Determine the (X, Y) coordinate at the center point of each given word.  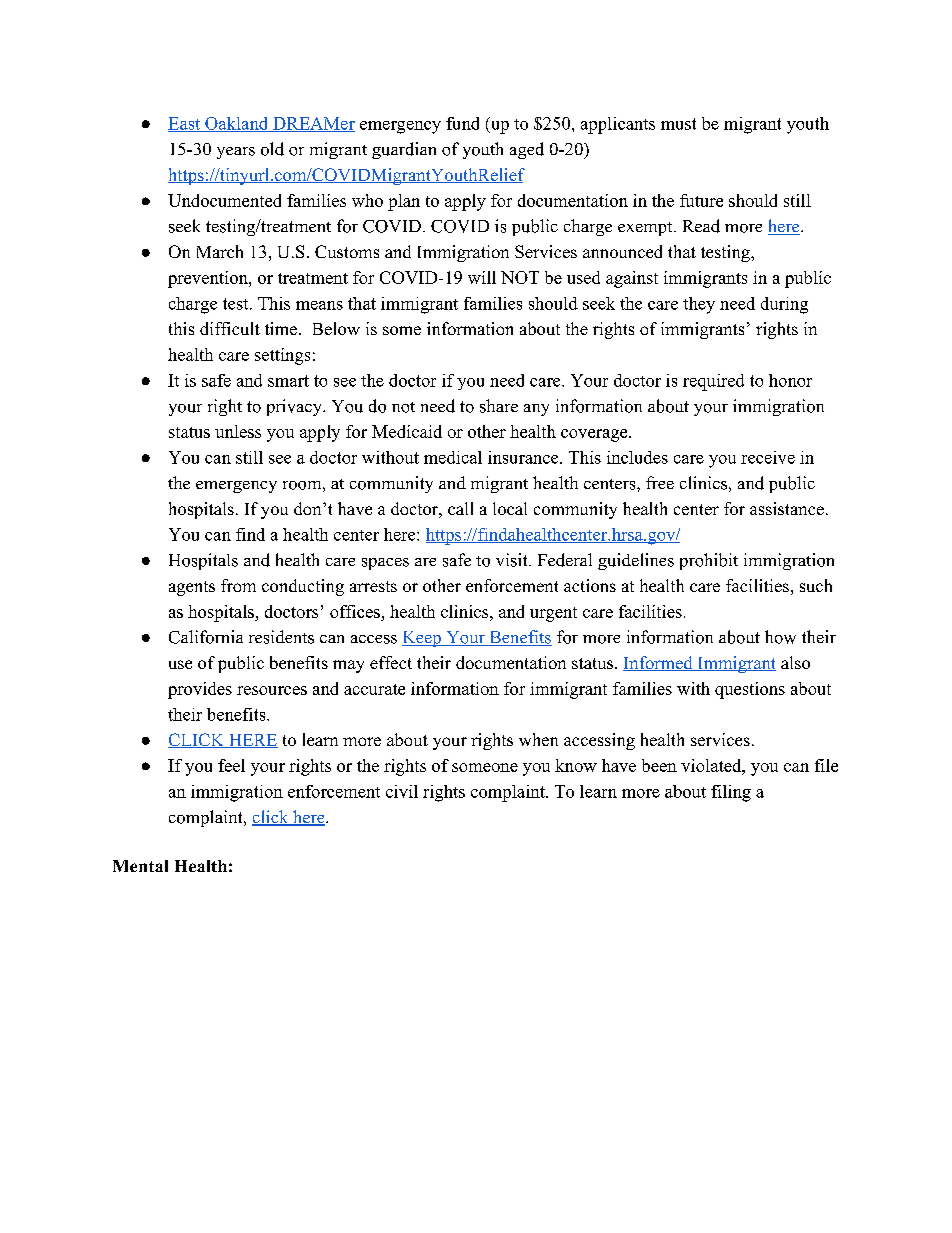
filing (731, 793)
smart (288, 381)
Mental (140, 866)
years (236, 153)
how (780, 637)
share (499, 406)
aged (527, 150)
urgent (553, 614)
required (713, 382)
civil (402, 791)
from (238, 585)
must (678, 124)
